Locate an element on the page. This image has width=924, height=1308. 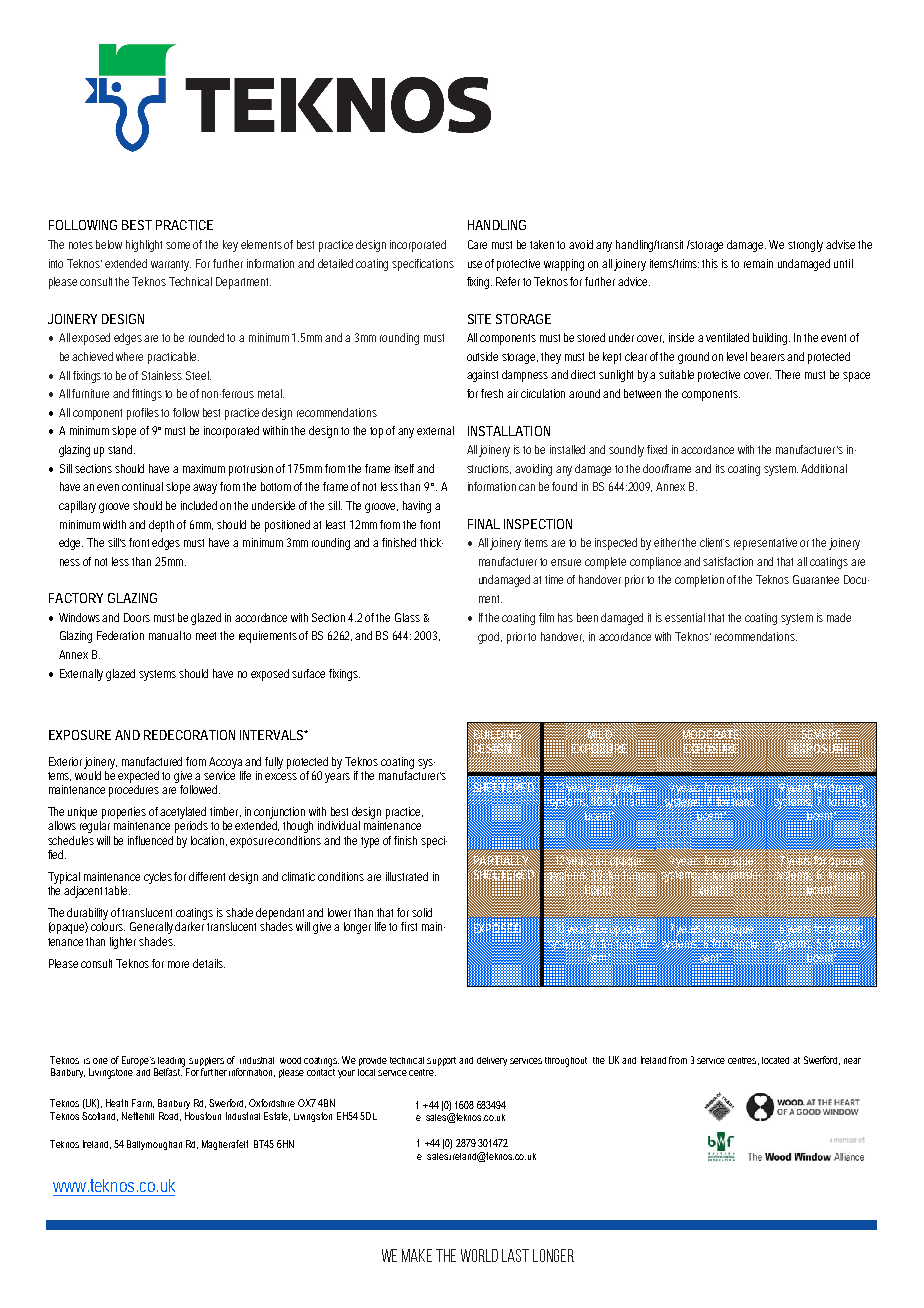
individual is located at coordinates (339, 825).
